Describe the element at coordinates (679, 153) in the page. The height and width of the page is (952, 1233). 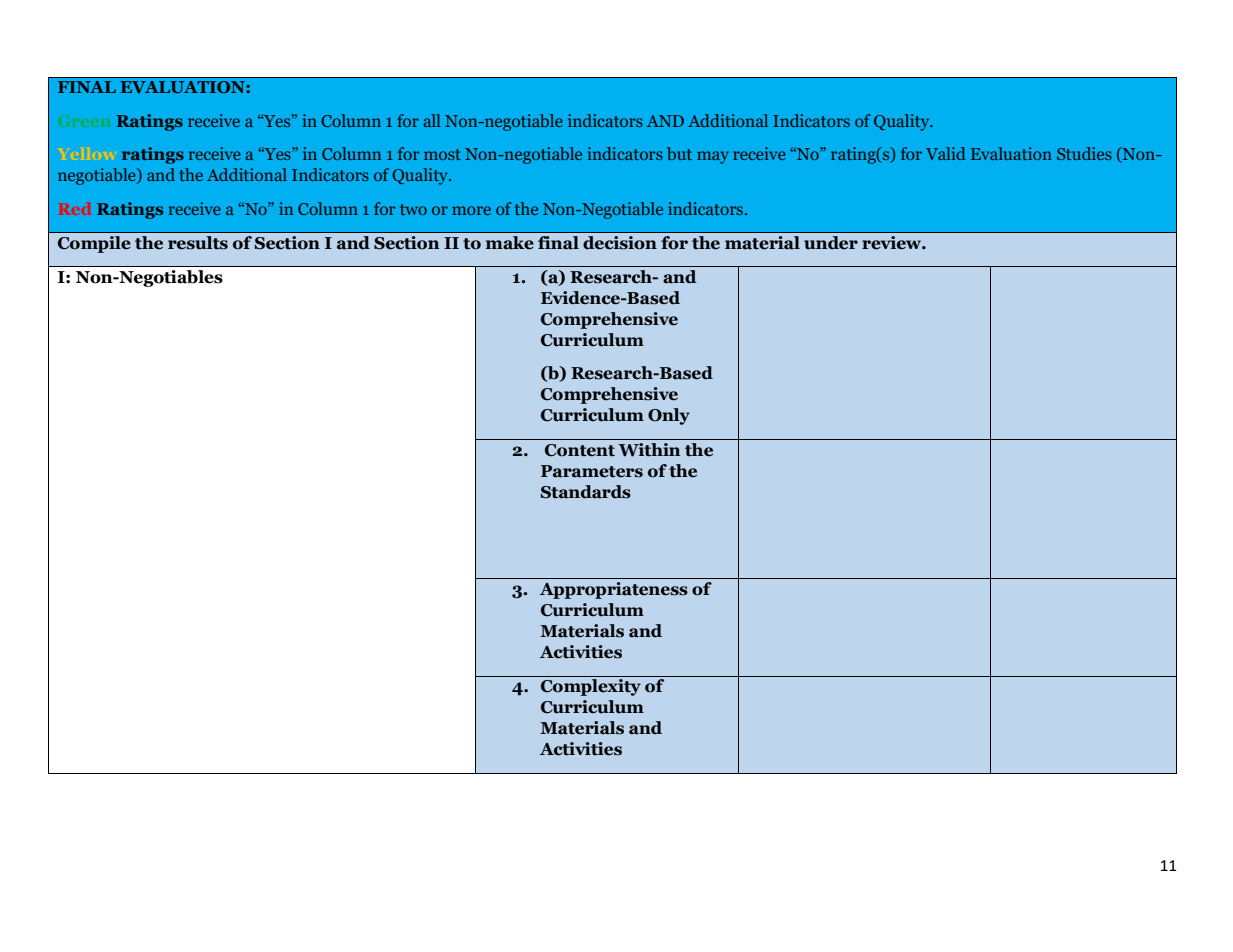
I see `but` at that location.
